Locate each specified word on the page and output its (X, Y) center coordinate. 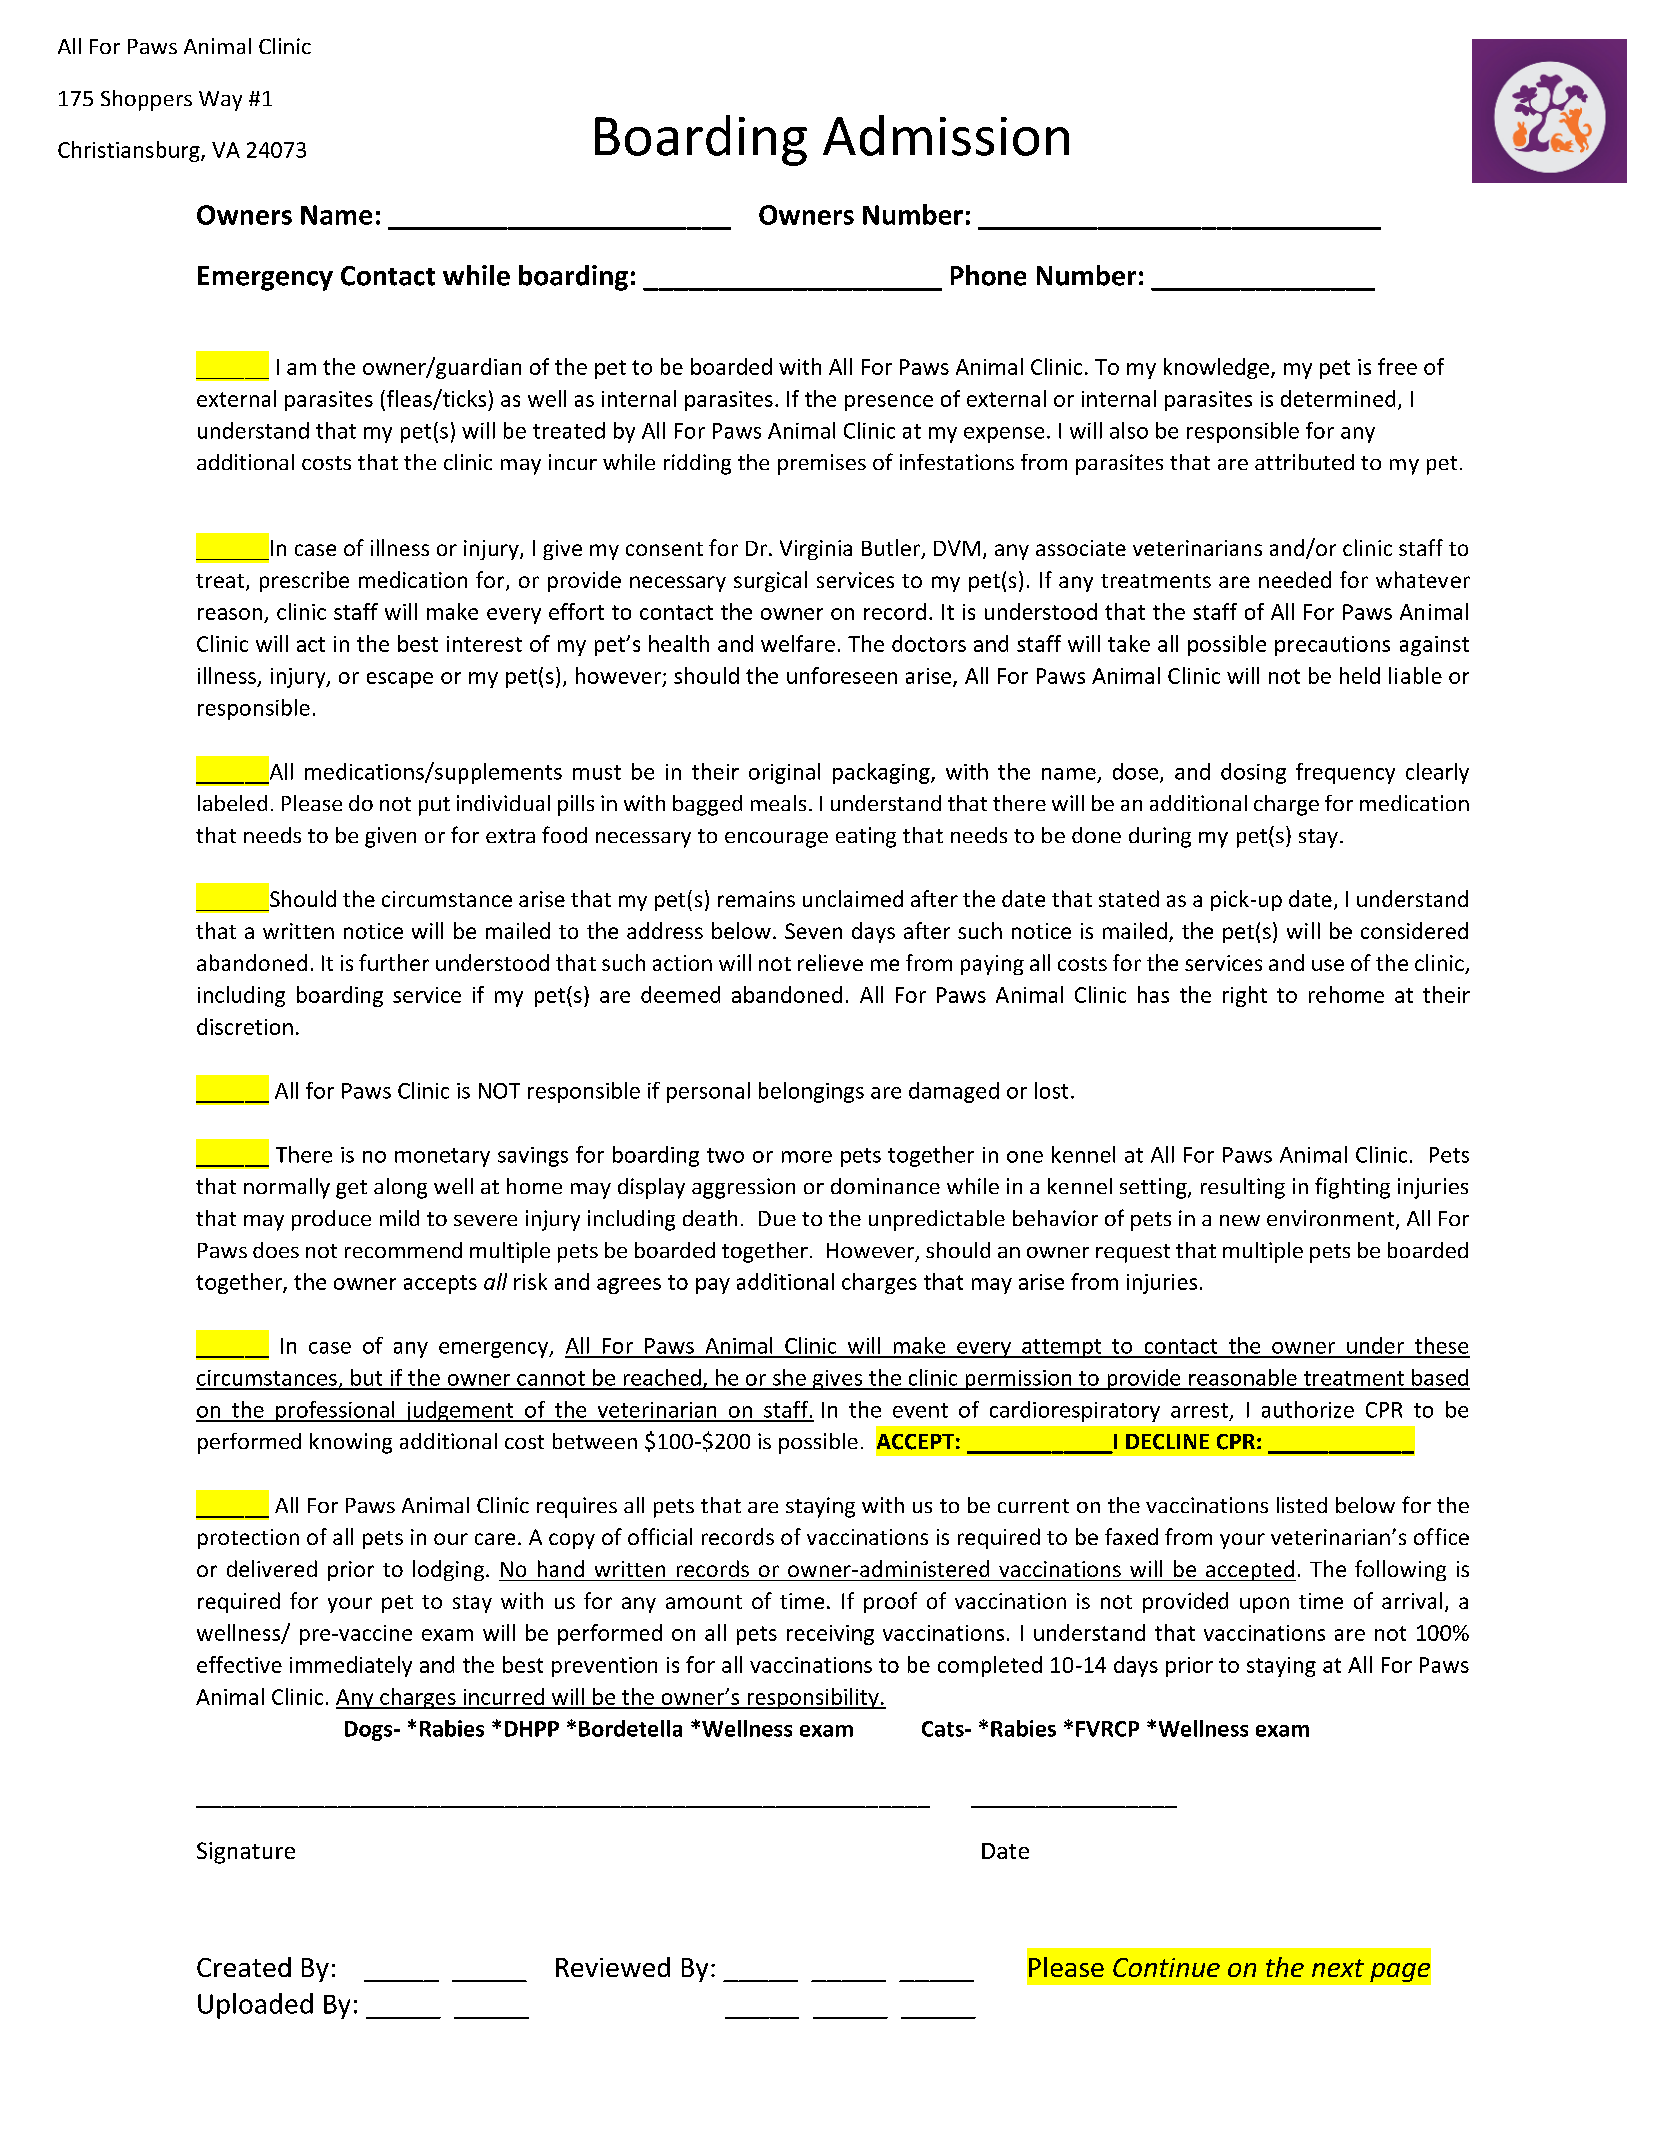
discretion (245, 1026)
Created (244, 1967)
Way (220, 101)
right (1245, 996)
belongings (811, 1092)
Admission (946, 135)
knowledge (1218, 368)
